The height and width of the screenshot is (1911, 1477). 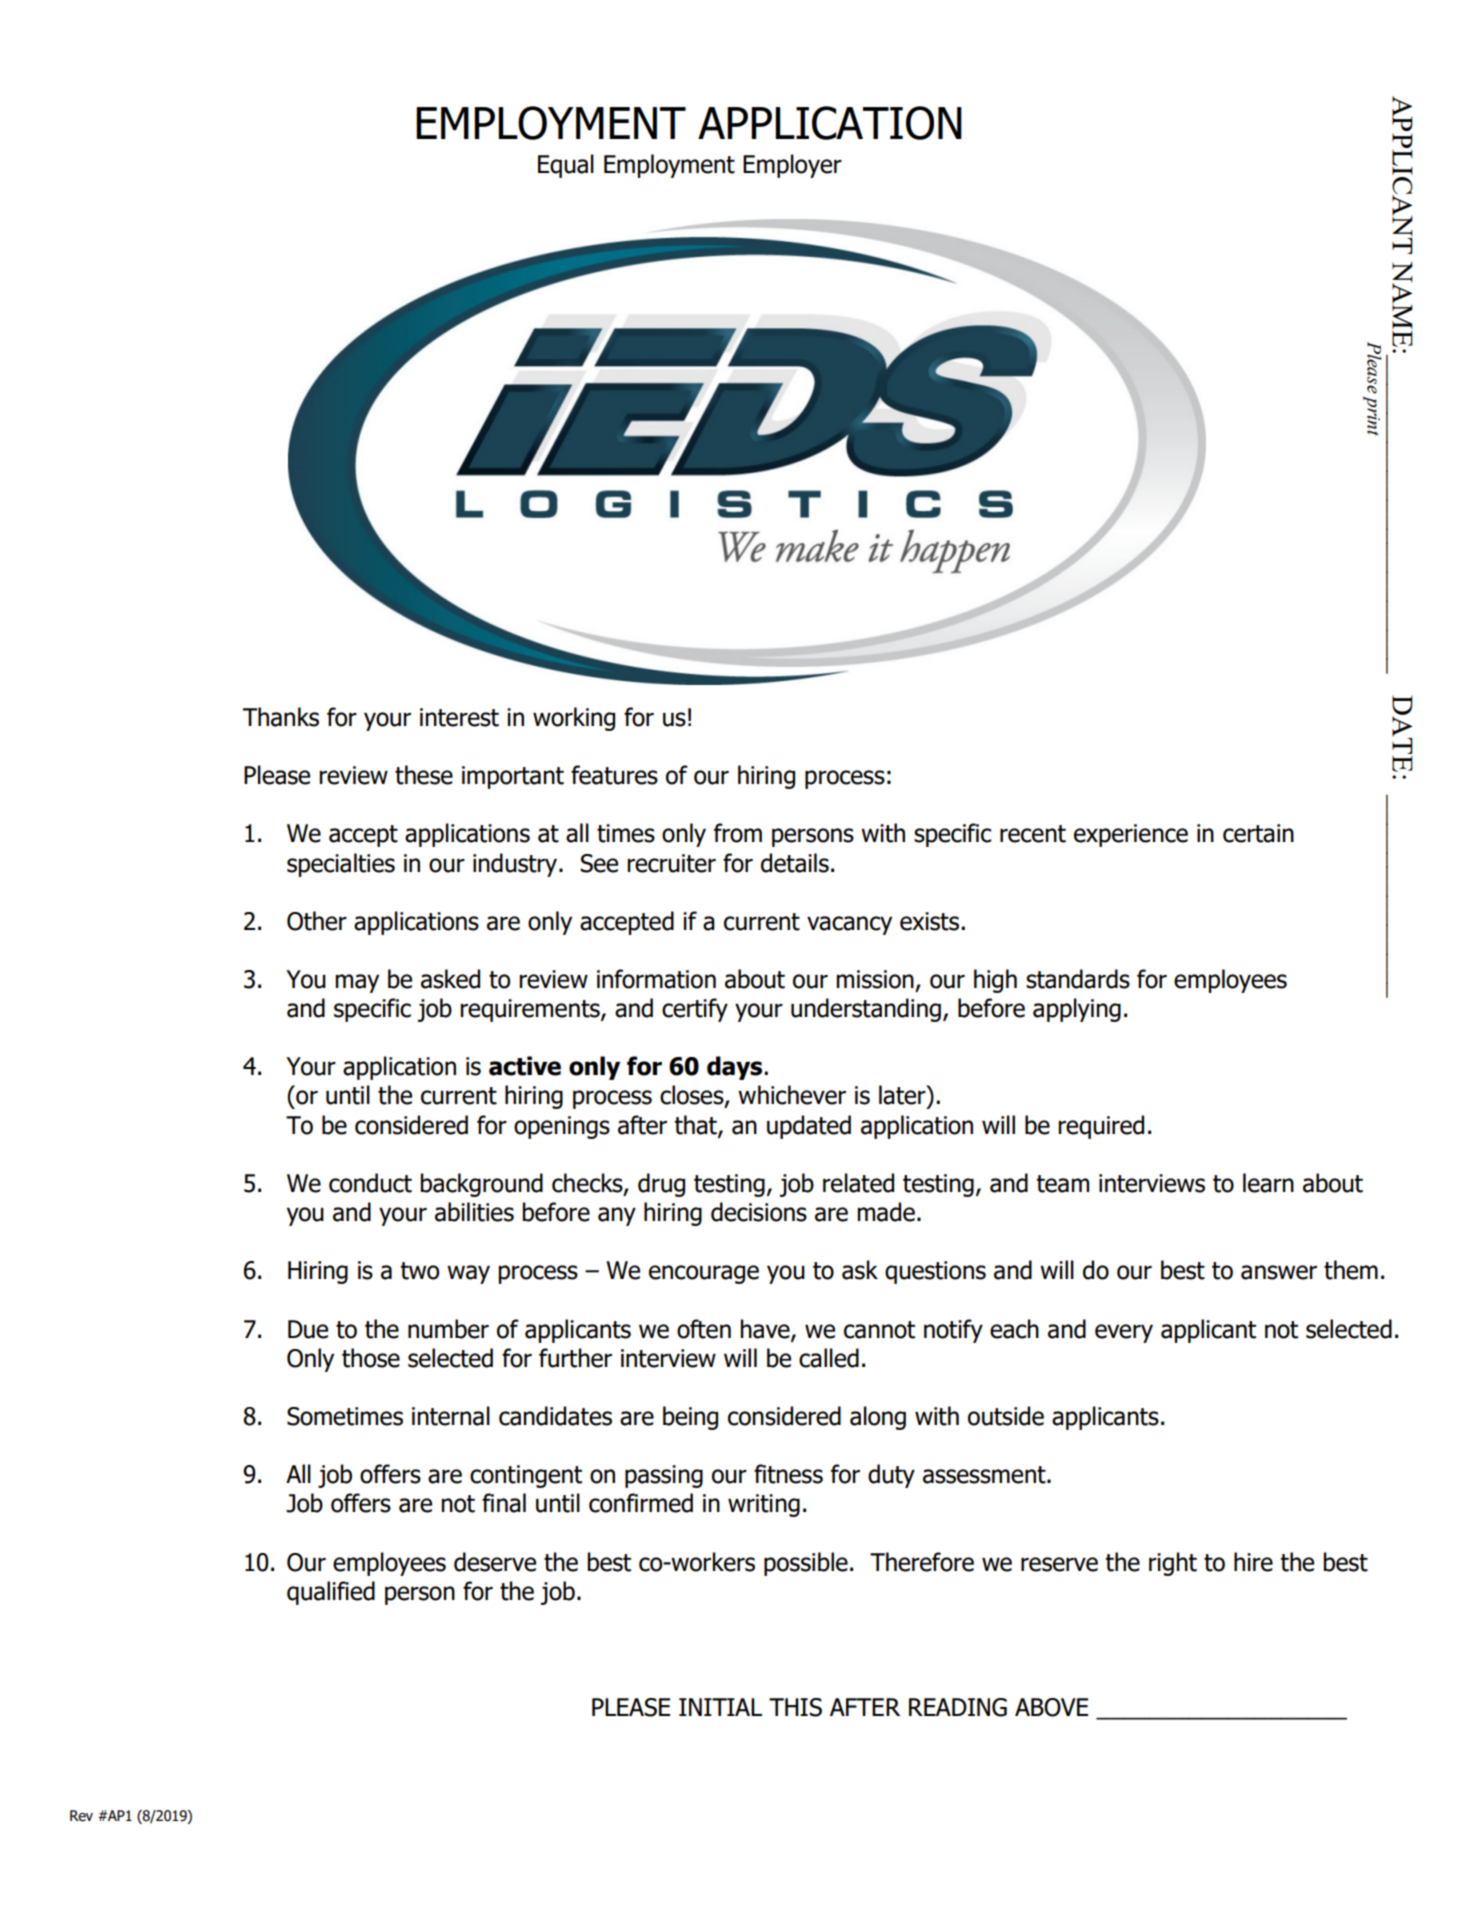 What do you see at coordinates (1033, 834) in the screenshot?
I see `recent` at bounding box center [1033, 834].
